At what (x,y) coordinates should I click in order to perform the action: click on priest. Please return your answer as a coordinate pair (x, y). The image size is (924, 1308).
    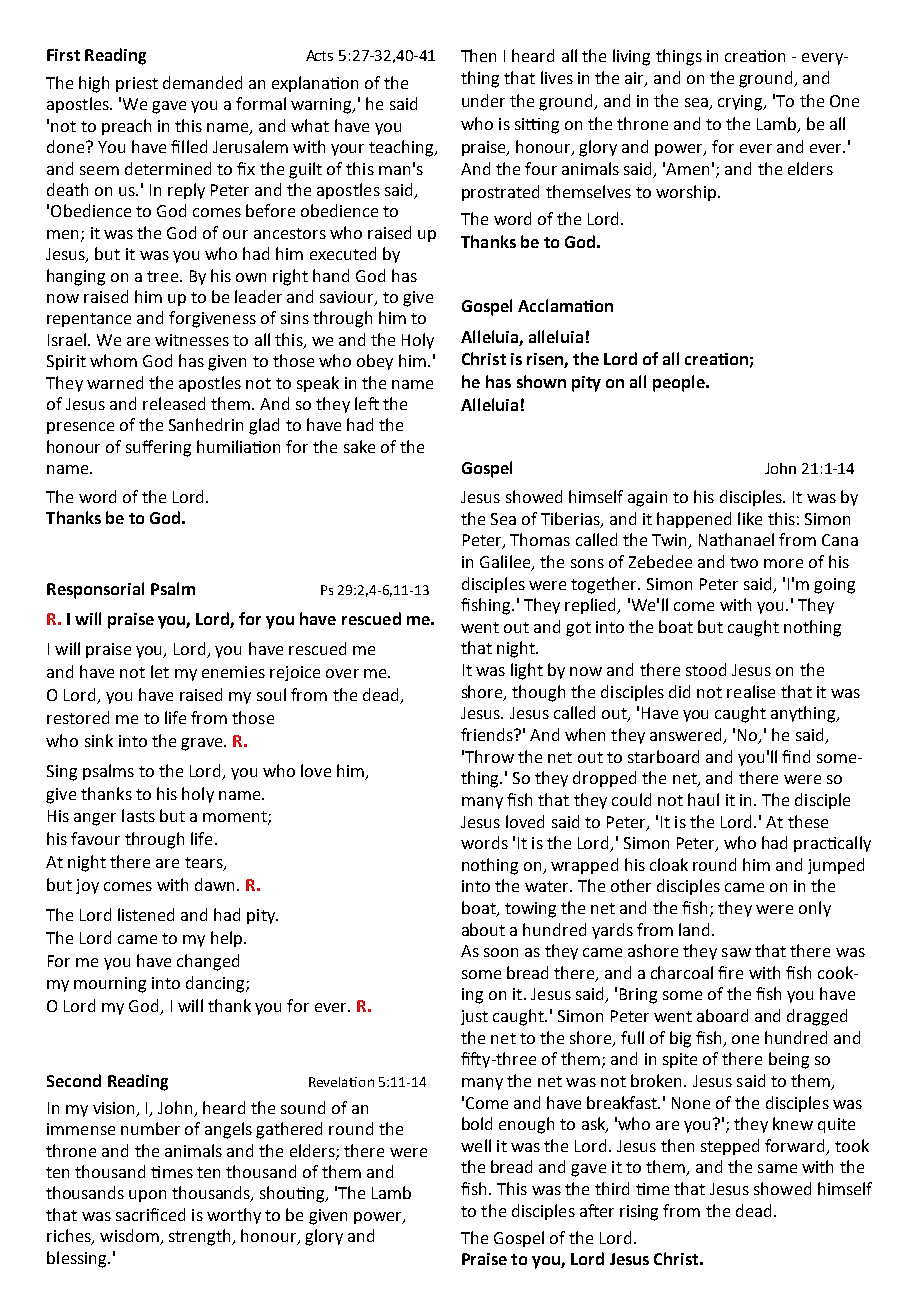
    Looking at the image, I should click on (137, 84).
